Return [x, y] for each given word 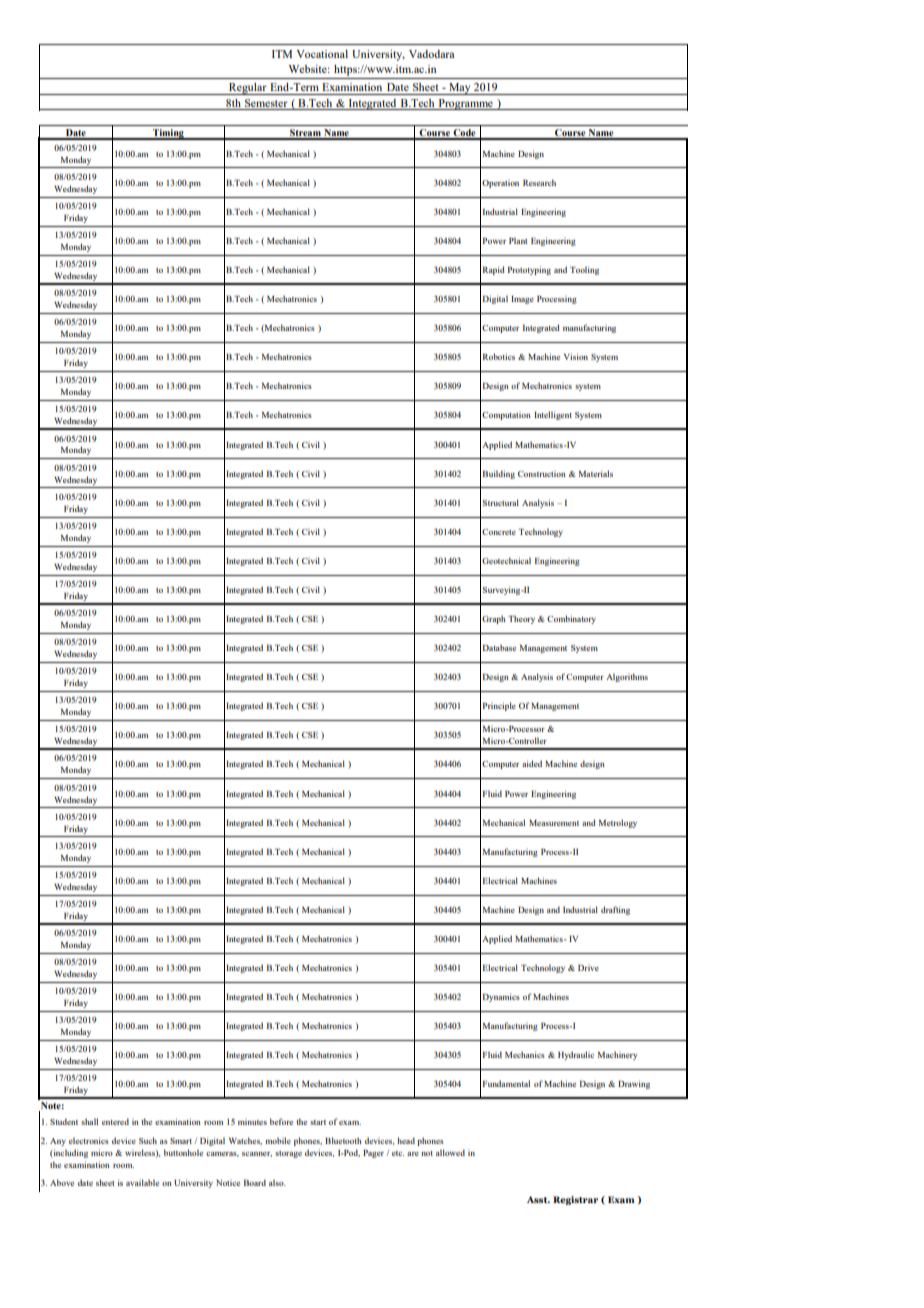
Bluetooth [343, 1140]
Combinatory [571, 619]
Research [539, 182]
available [142, 1182]
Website [309, 69]
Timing [168, 134]
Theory [521, 619]
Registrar [575, 1200]
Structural [501, 502]
